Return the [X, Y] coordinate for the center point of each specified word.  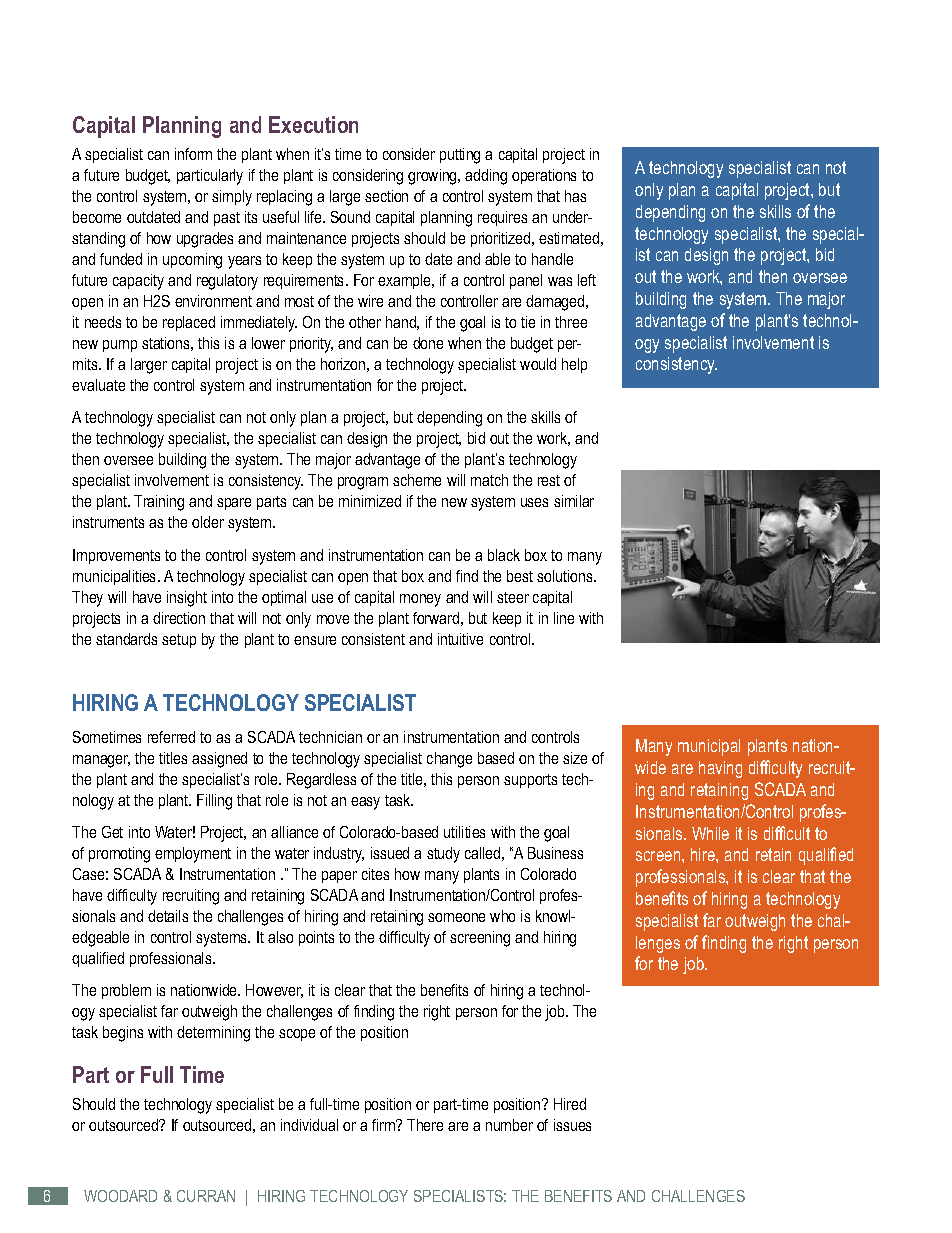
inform [193, 154]
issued [390, 853]
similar [574, 501]
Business [555, 853]
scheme [417, 480]
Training [159, 503]
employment [193, 855]
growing [433, 177]
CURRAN [206, 1196]
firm [384, 1125]
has [575, 196]
